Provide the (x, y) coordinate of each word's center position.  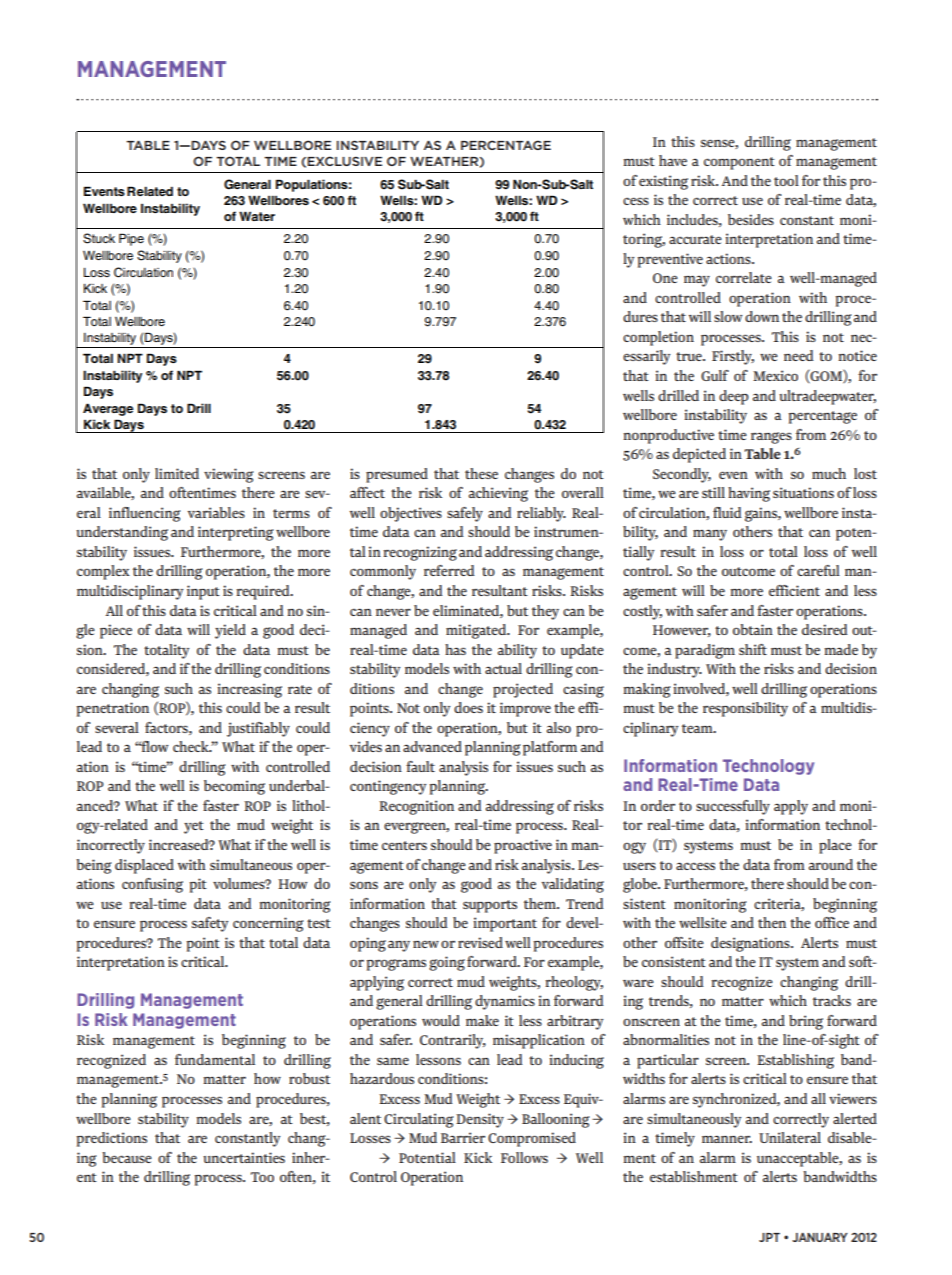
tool (786, 180)
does (468, 707)
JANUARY (820, 1237)
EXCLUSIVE (344, 161)
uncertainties (244, 1157)
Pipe (131, 239)
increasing (249, 690)
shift (753, 649)
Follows (524, 1157)
